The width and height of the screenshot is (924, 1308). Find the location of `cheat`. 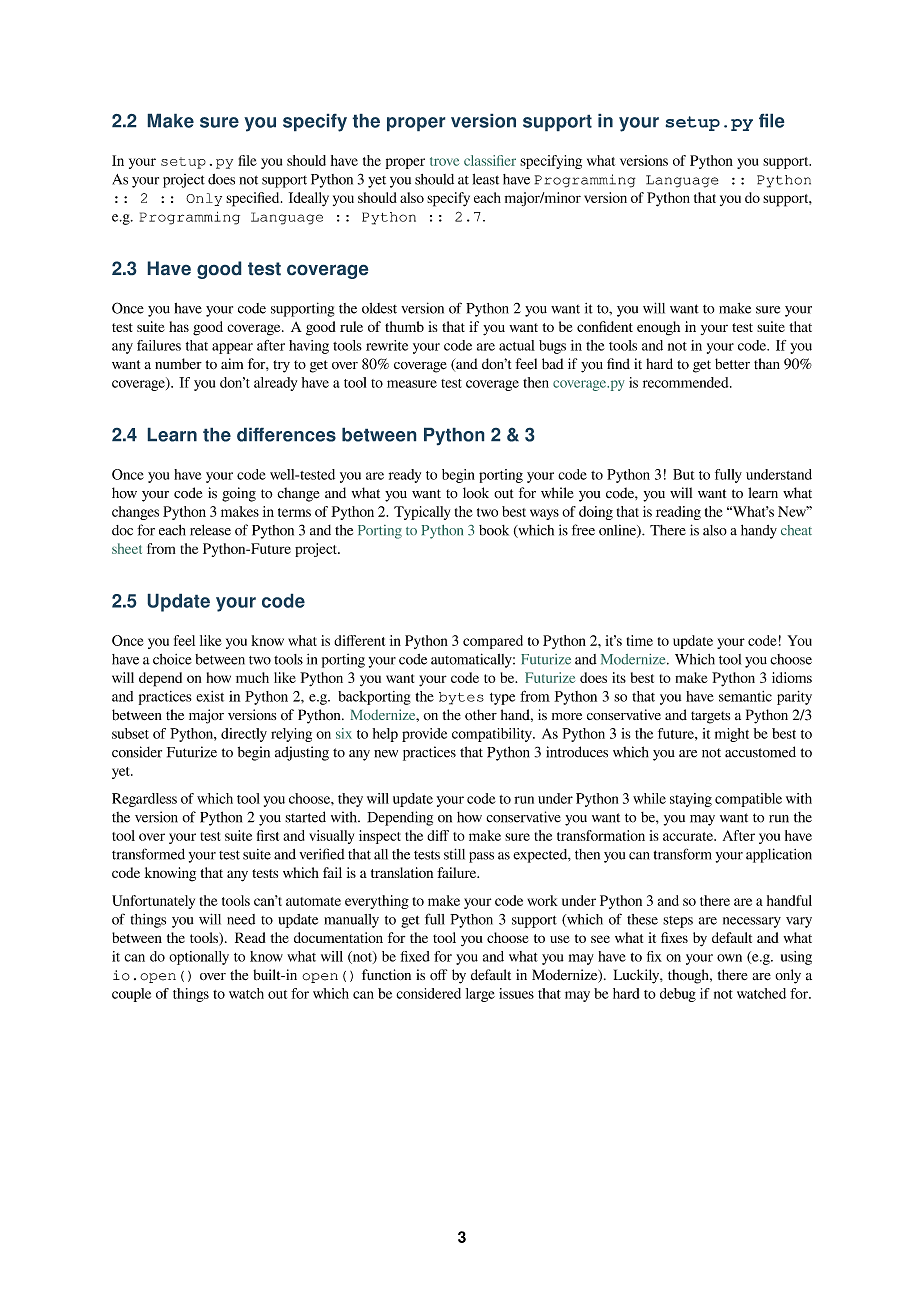

cheat is located at coordinates (796, 530).
